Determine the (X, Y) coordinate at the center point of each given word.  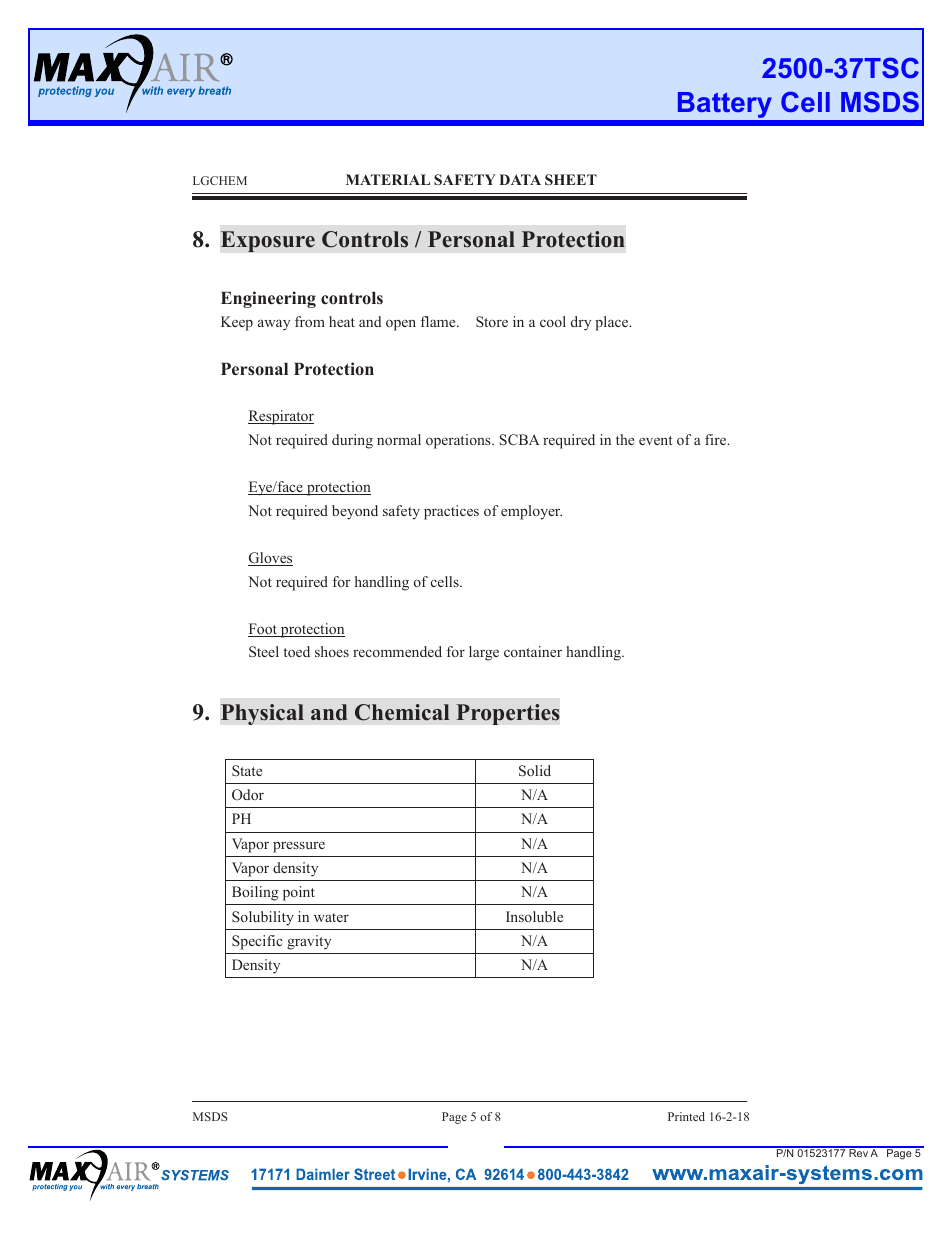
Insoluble (534, 916)
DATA (520, 179)
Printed (686, 1116)
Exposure (267, 241)
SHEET (571, 179)
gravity (309, 942)
